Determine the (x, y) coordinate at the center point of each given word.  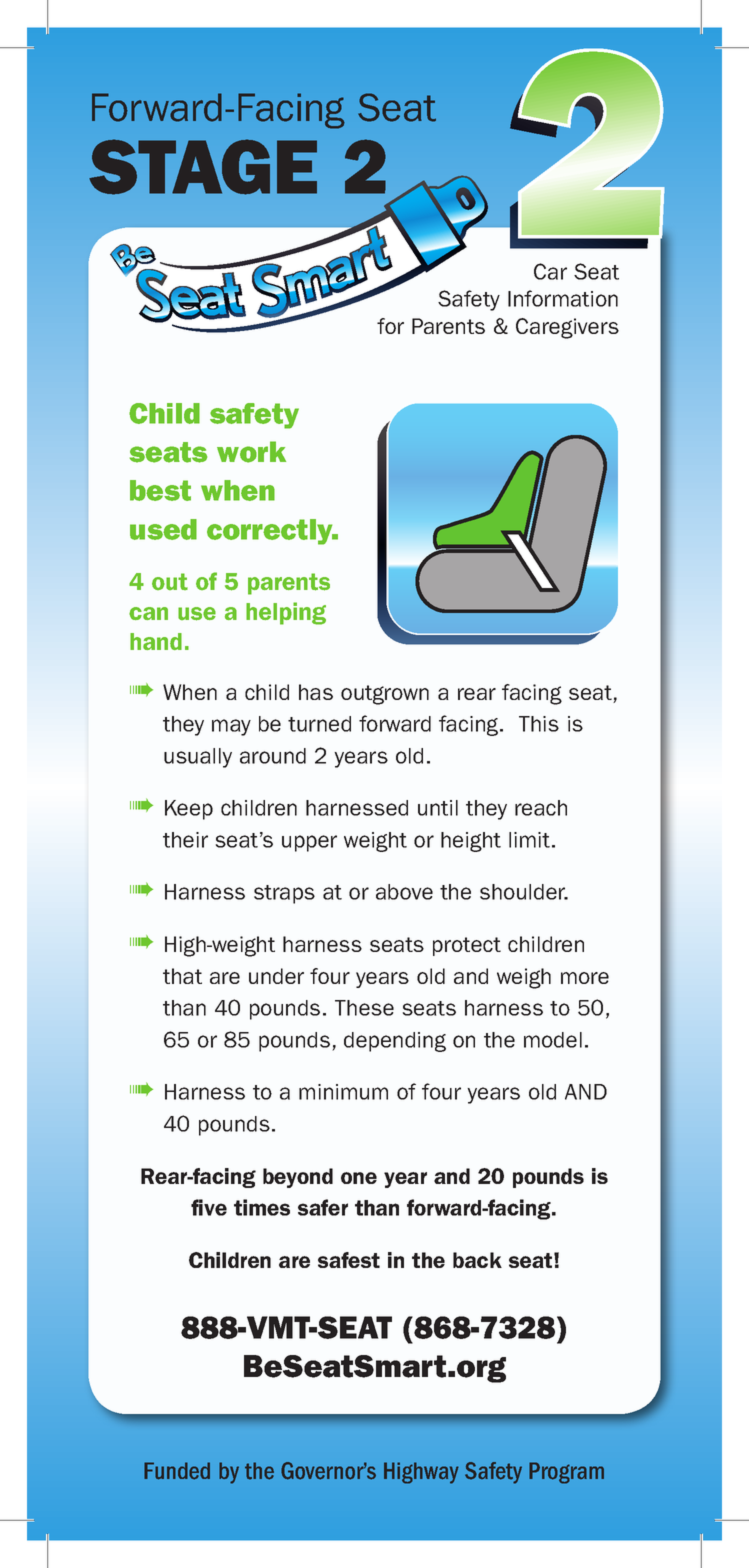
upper (309, 843)
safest (349, 1260)
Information (563, 298)
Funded (177, 1471)
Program (566, 1473)
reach (541, 808)
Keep (189, 810)
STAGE (203, 167)
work (251, 452)
